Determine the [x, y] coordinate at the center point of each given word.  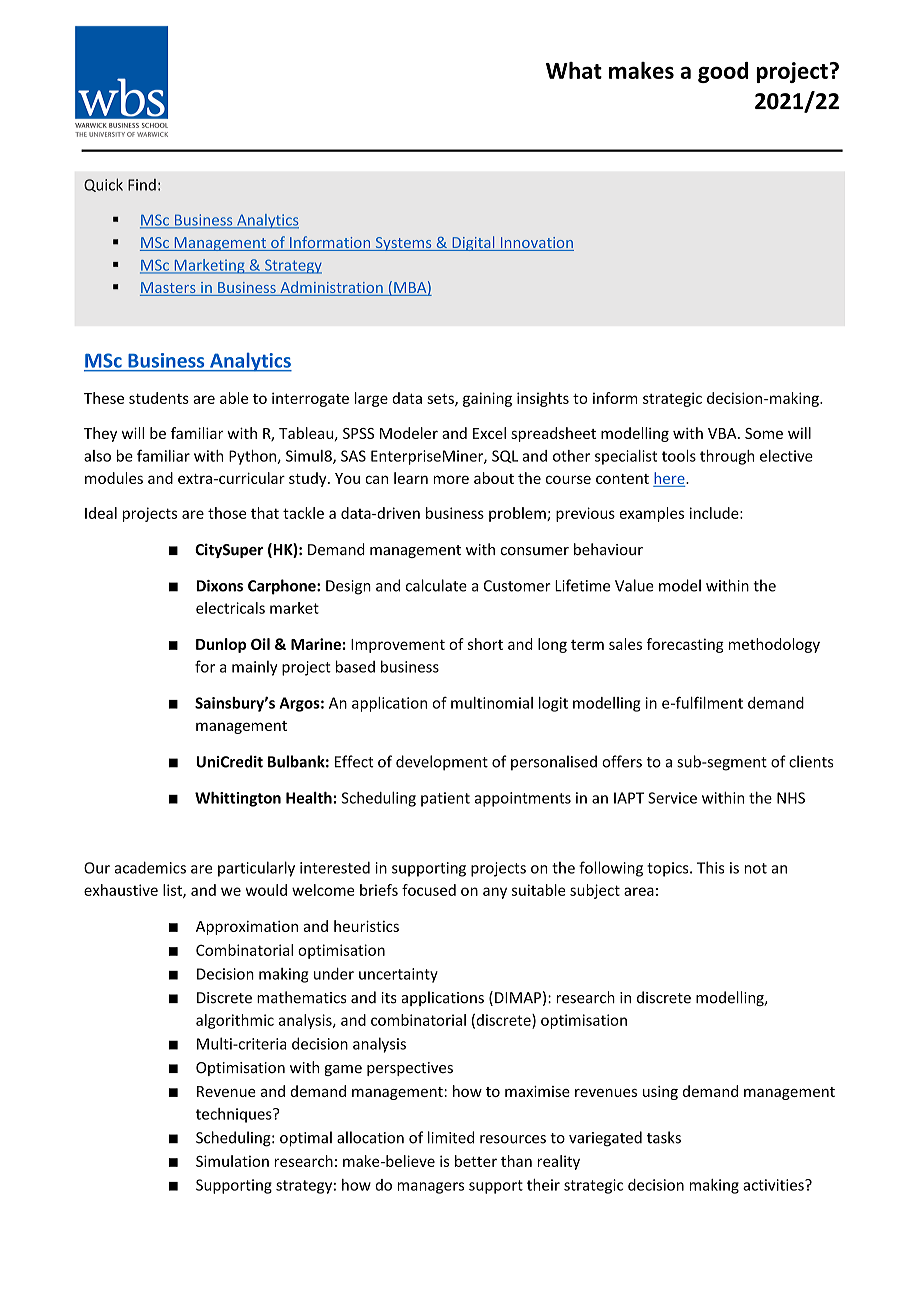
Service [672, 798]
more [451, 479]
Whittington [238, 799]
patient [445, 799]
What [574, 70]
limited [451, 1137]
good [723, 72]
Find [142, 185]
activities [774, 1185]
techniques [235, 1115]
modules [114, 478]
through [727, 457]
